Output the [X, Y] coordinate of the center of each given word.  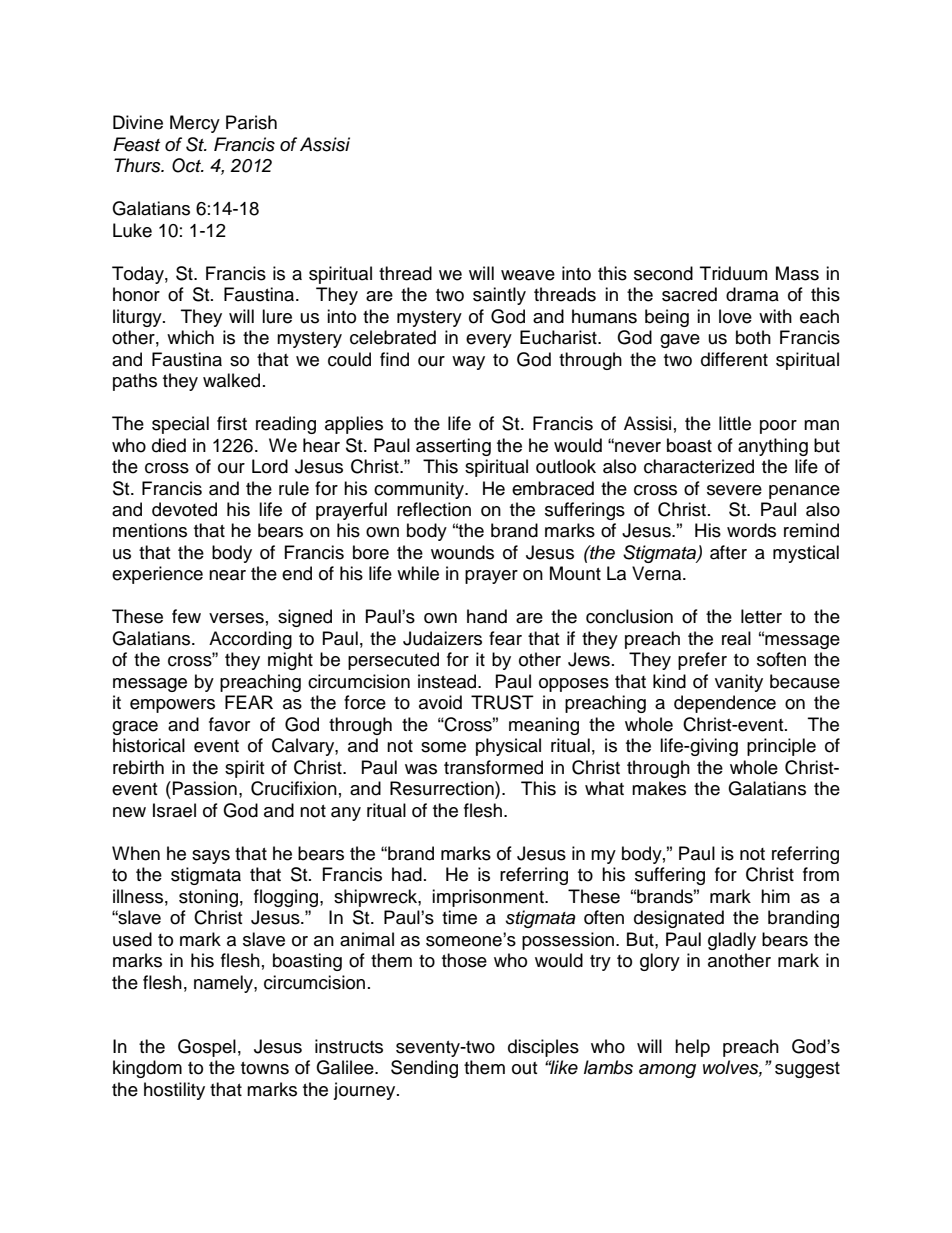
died [169, 445]
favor [229, 724]
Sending [424, 1069]
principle [781, 747]
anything [773, 447]
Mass [797, 273]
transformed [493, 767]
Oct [187, 165]
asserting [453, 447]
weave [528, 275]
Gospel [207, 1048]
